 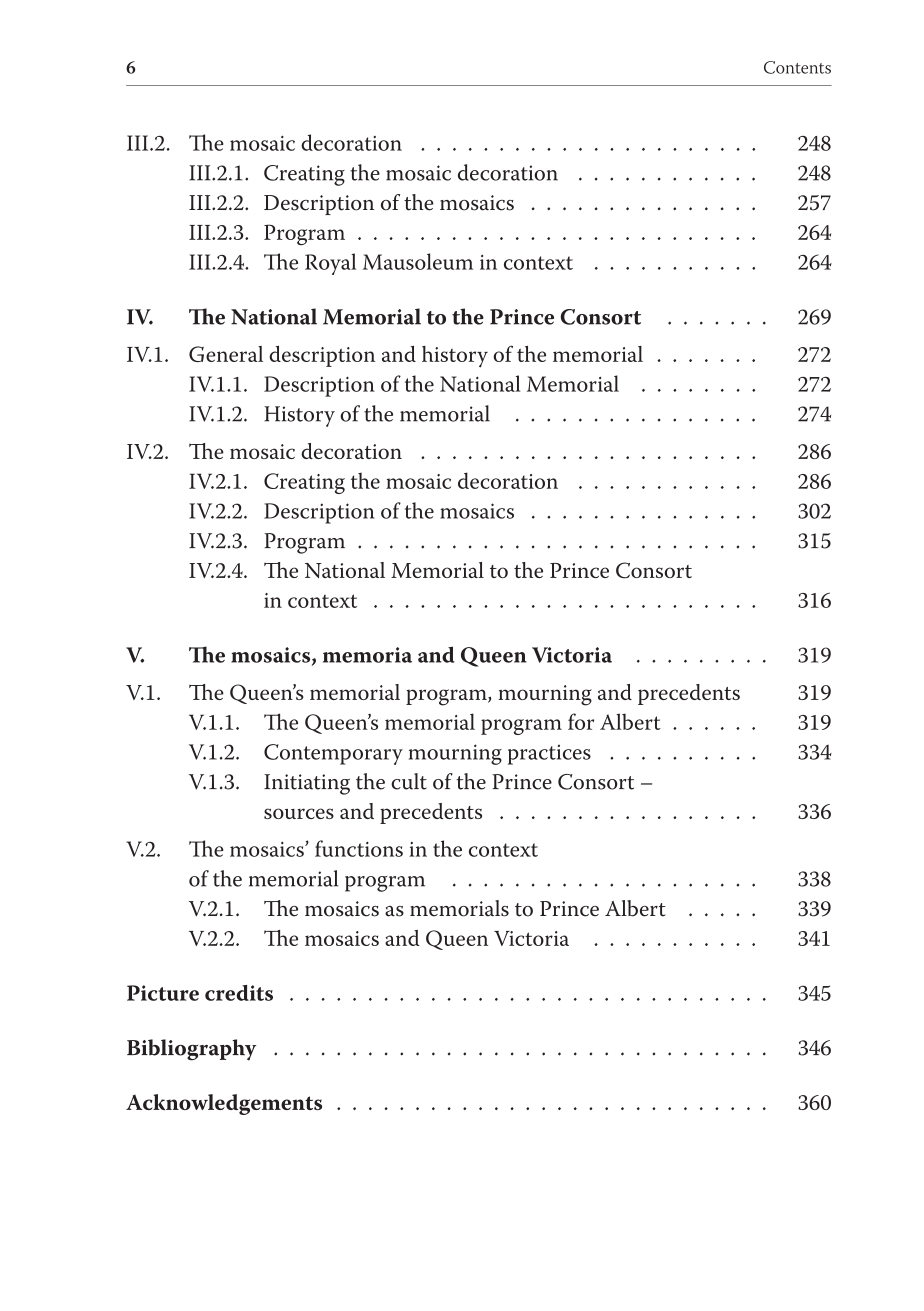 What do you see at coordinates (409, 781) in the screenshot?
I see `cult` at bounding box center [409, 781].
